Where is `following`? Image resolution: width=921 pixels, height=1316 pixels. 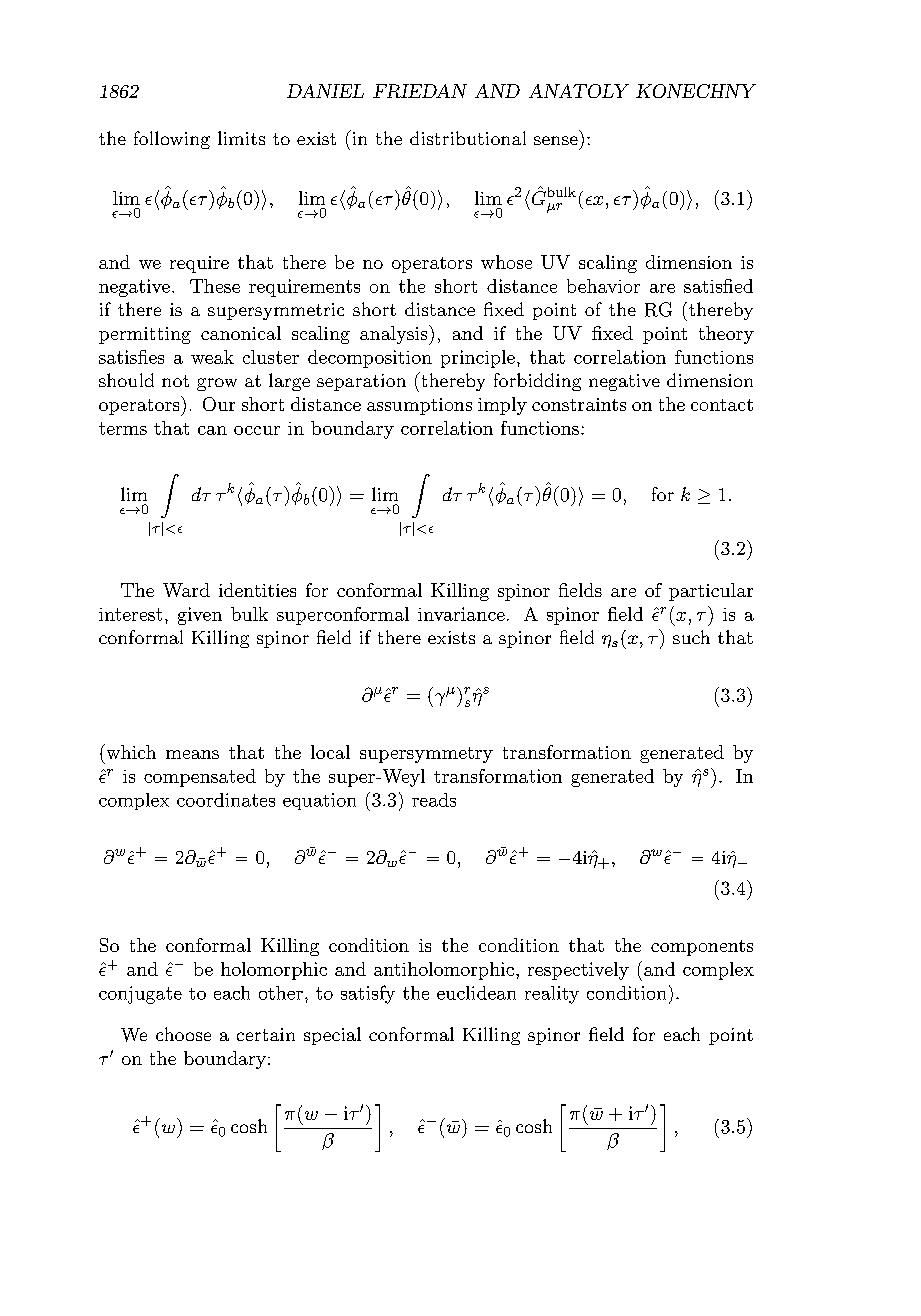
following is located at coordinates (172, 140).
